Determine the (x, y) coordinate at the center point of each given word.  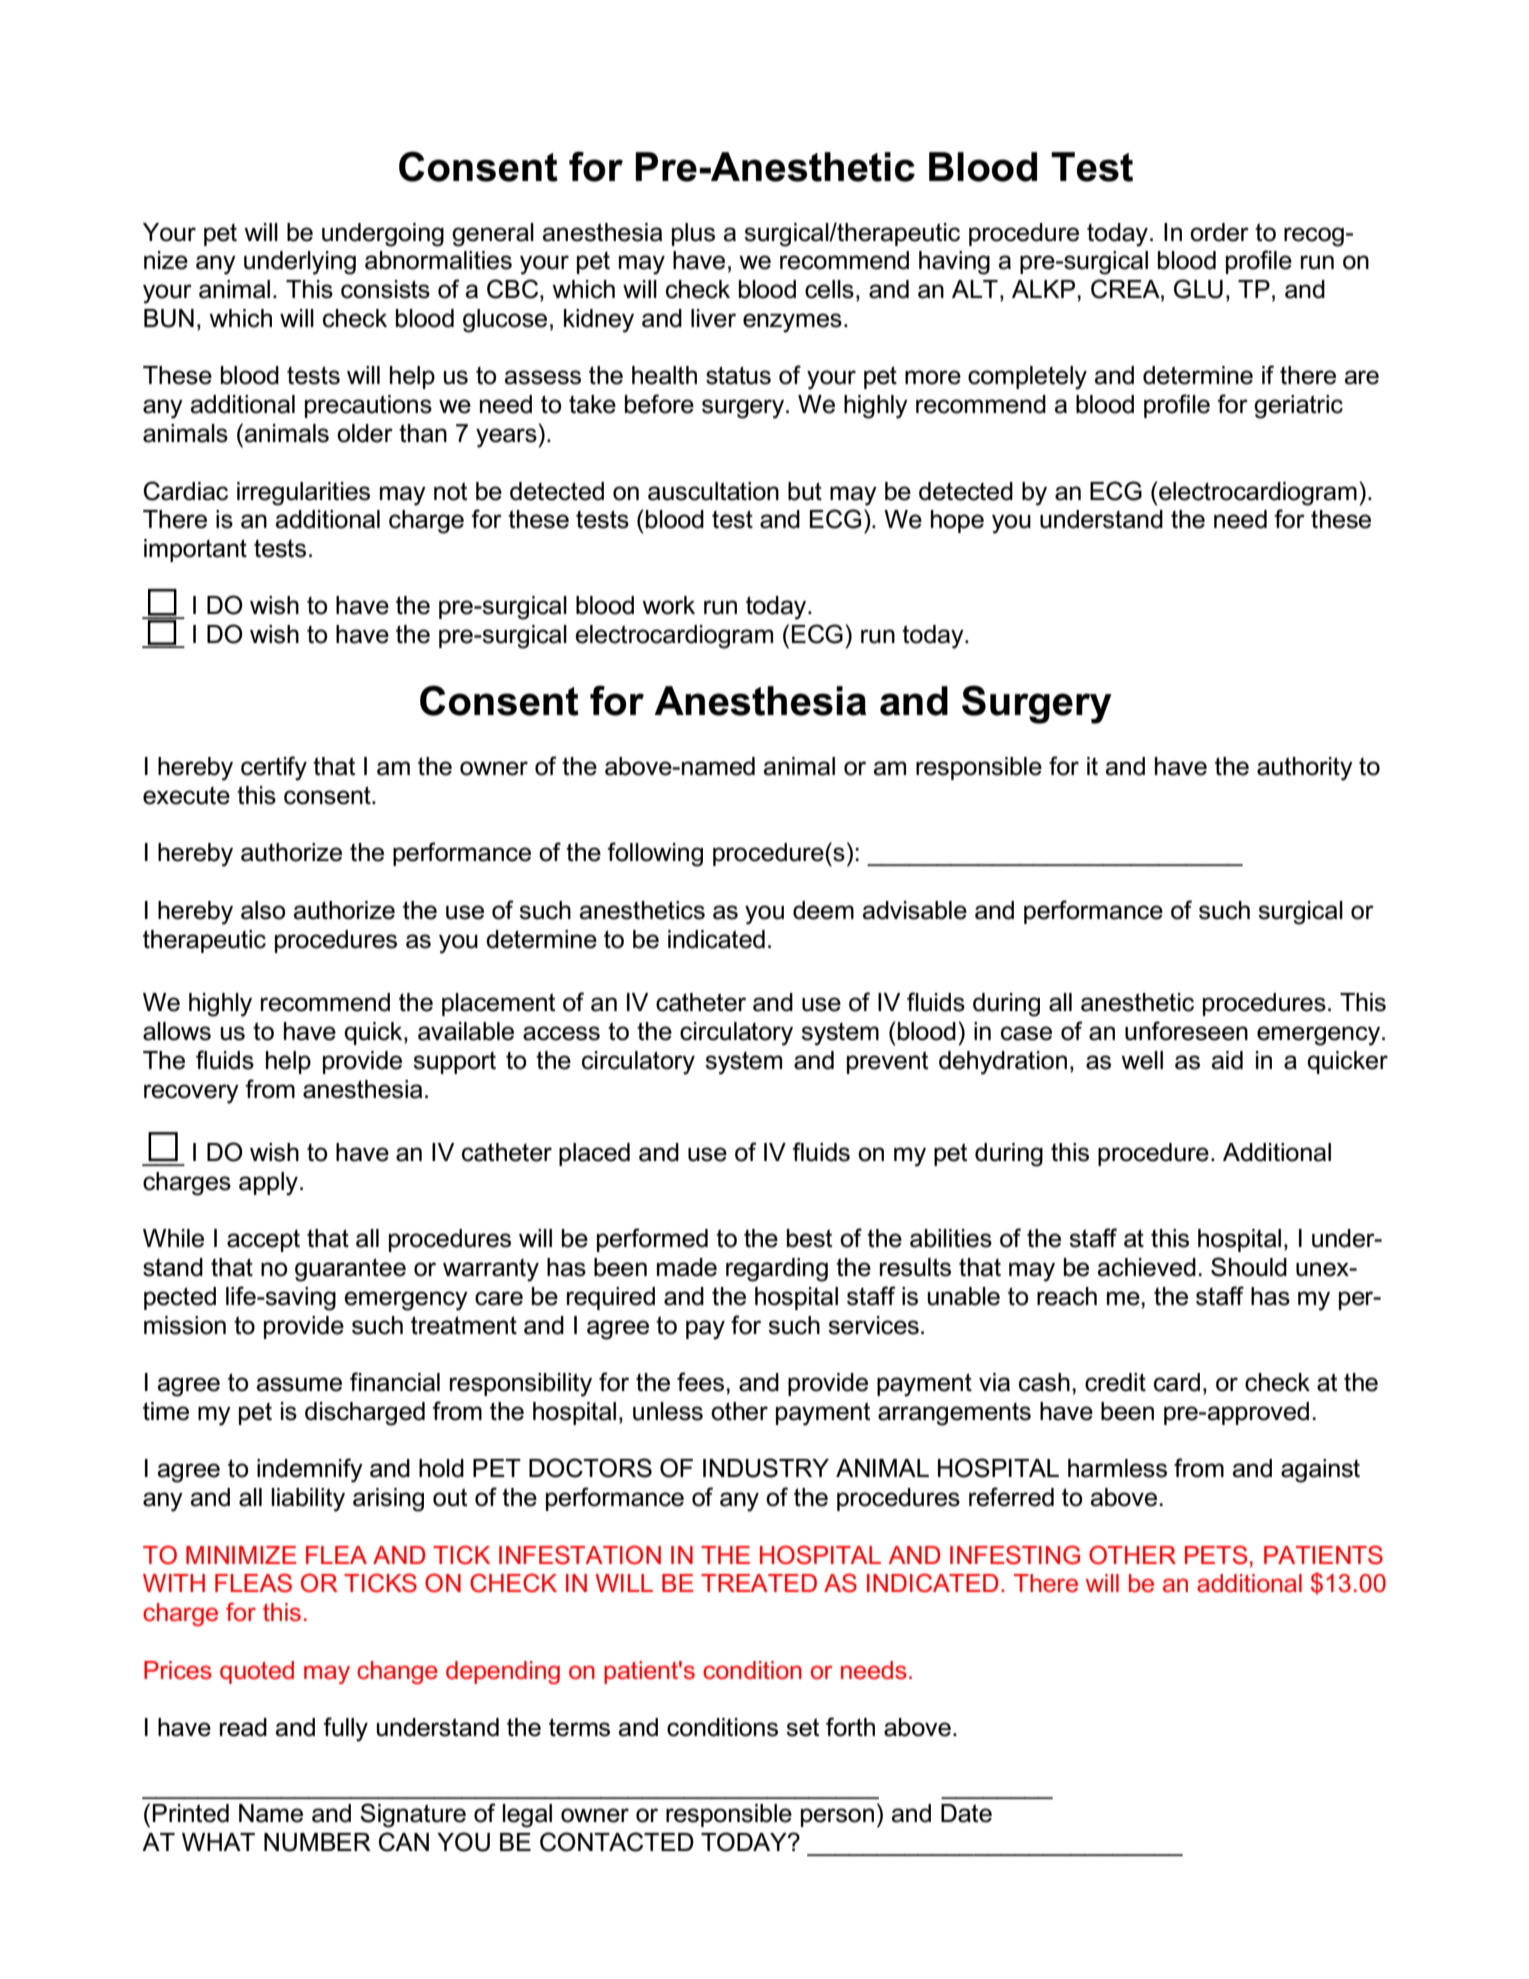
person (837, 1817)
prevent (888, 1062)
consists (385, 289)
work (668, 605)
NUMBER (317, 1842)
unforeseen (1186, 1031)
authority (1305, 769)
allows (177, 1031)
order (1219, 232)
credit (1115, 1382)
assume (299, 1384)
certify (274, 768)
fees (700, 1382)
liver (713, 318)
